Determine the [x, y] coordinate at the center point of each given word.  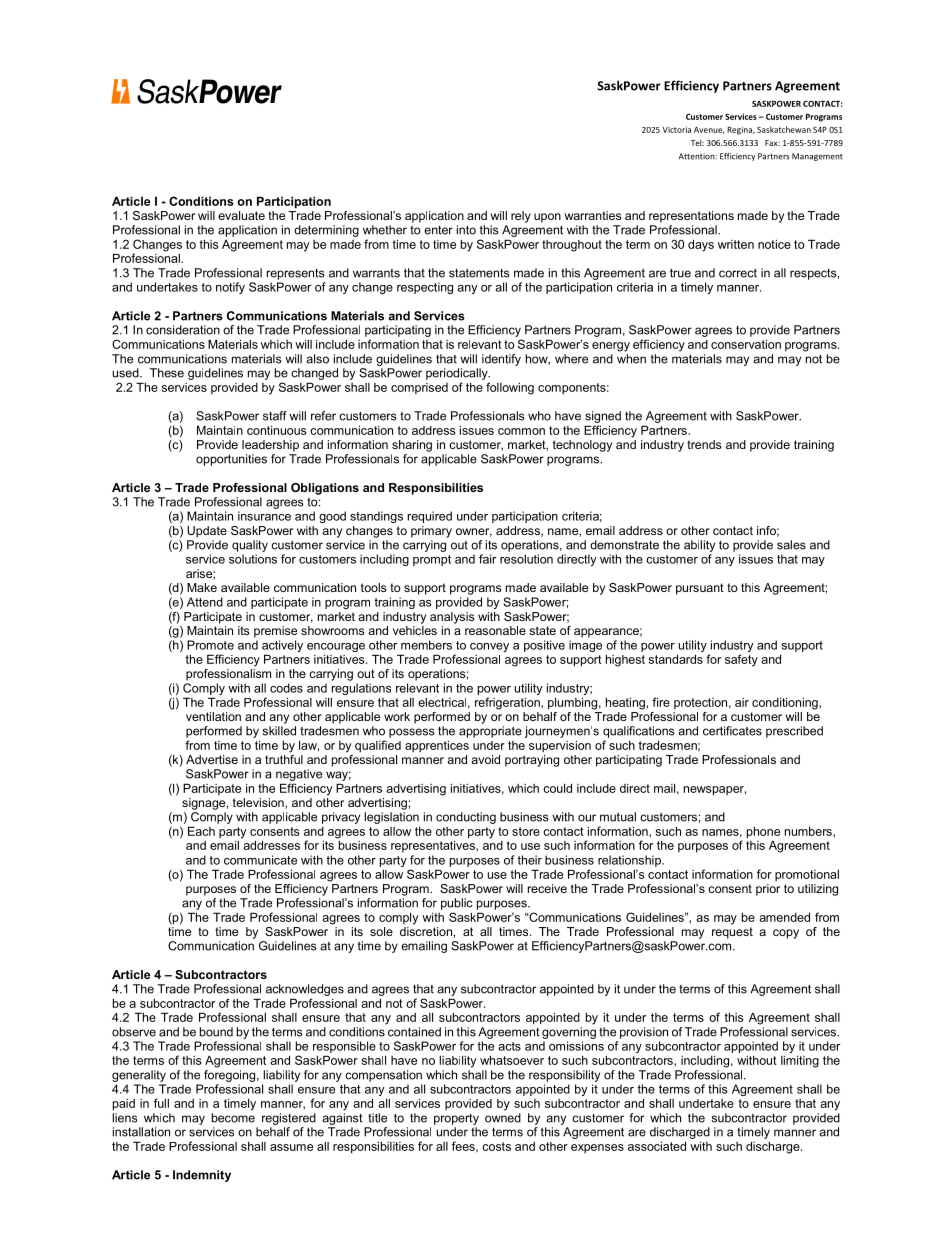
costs [496, 1146]
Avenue [709, 130]
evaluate [241, 215]
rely [521, 217]
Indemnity [202, 1176]
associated [657, 1146]
